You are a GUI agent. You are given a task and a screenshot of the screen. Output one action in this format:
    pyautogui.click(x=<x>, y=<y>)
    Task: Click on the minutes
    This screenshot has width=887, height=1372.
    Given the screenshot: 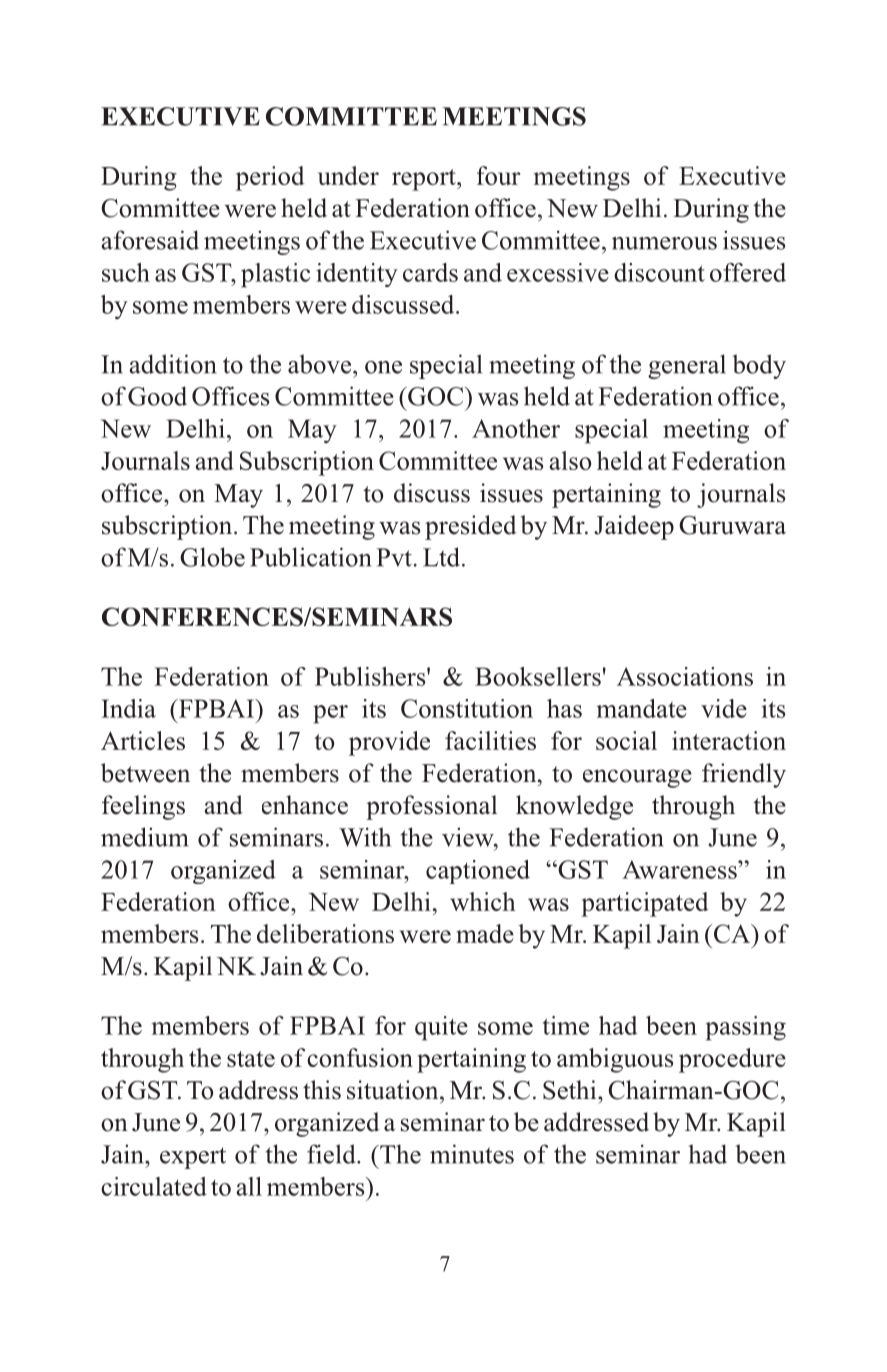 What is the action you would take?
    pyautogui.click(x=472, y=1154)
